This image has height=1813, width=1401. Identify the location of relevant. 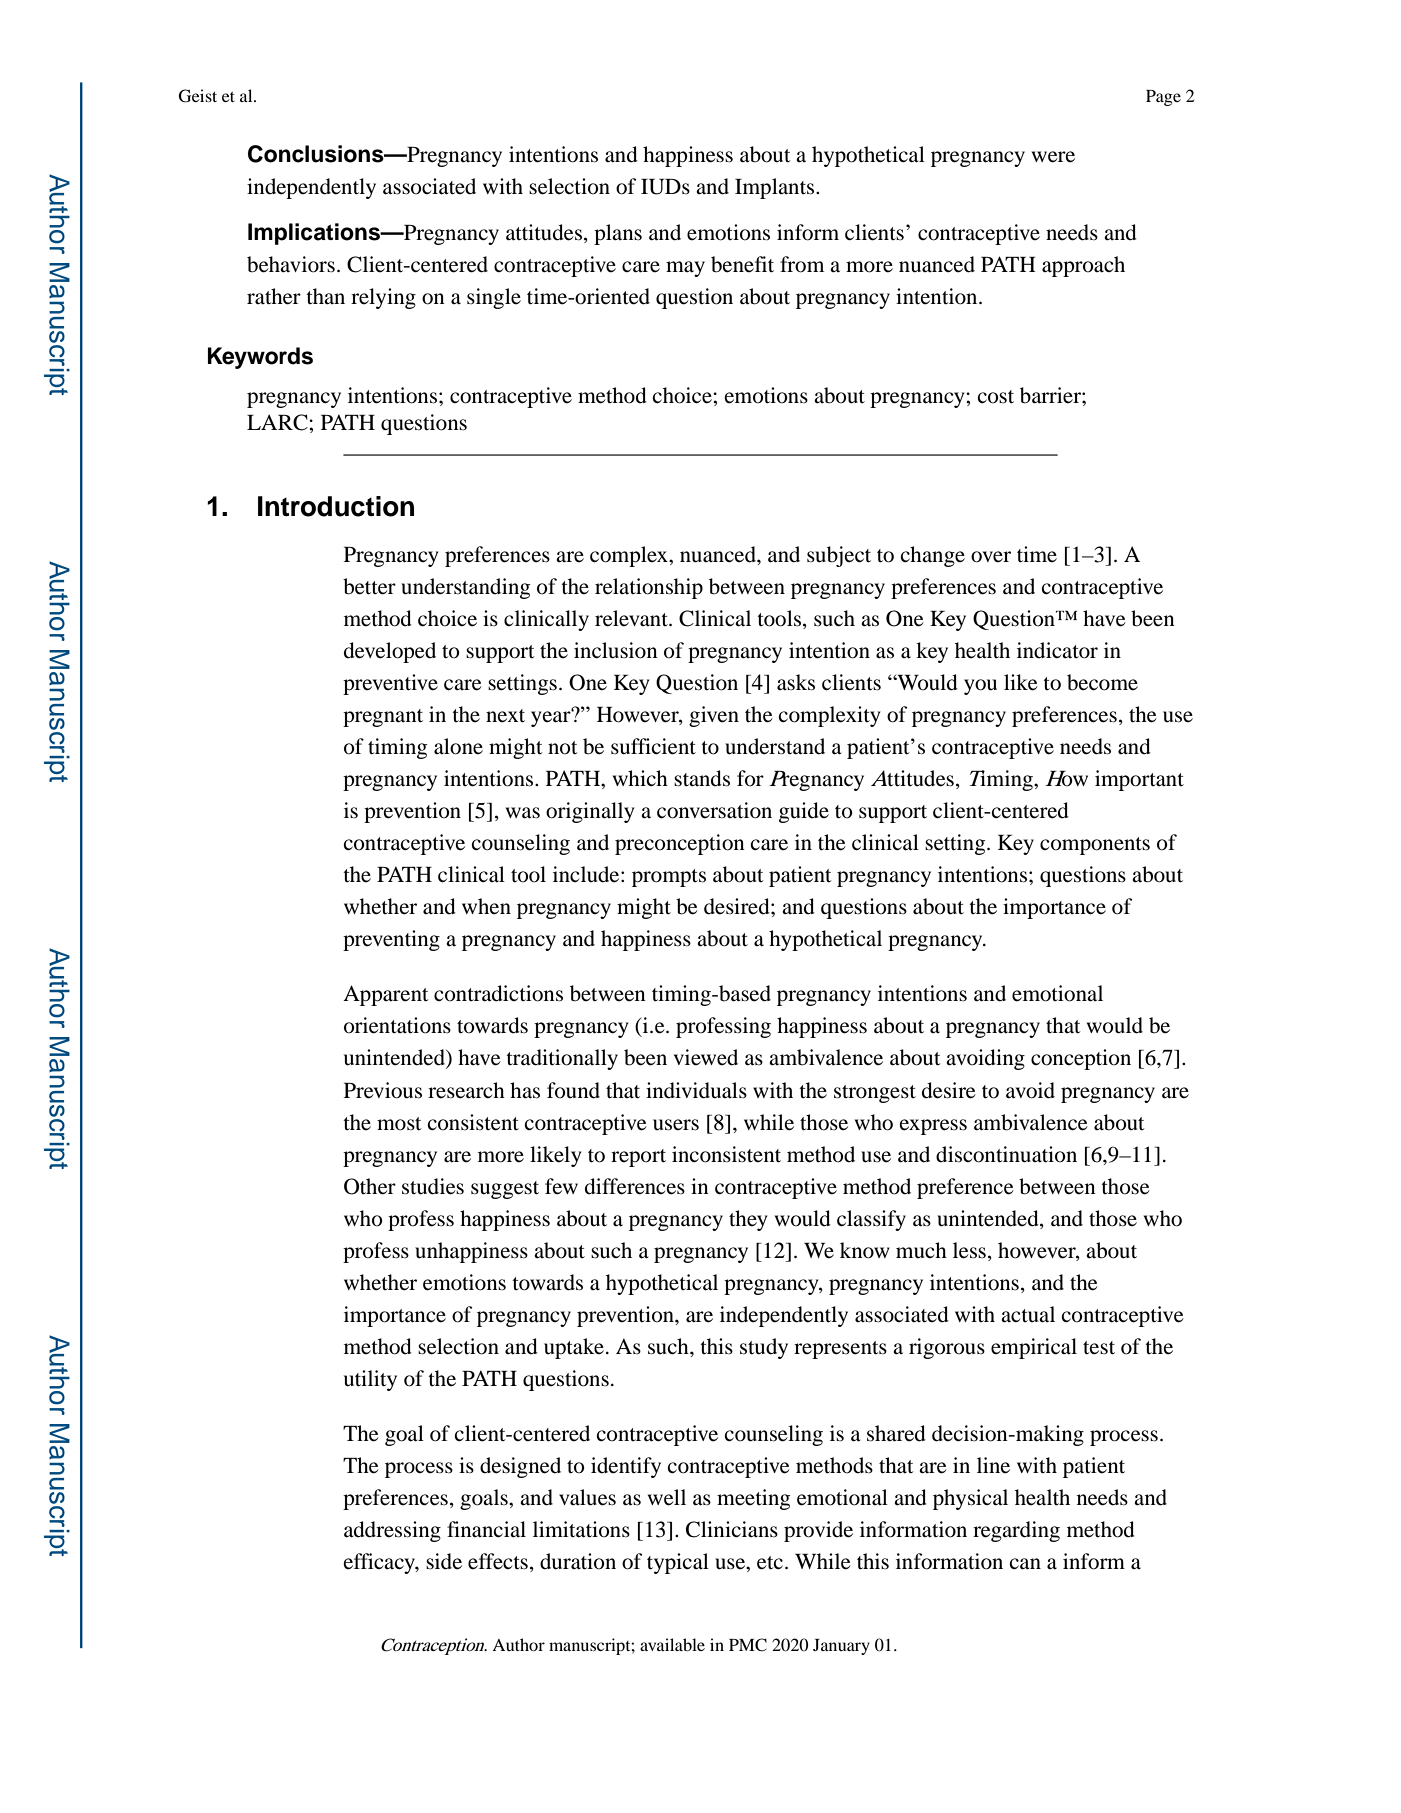
(632, 618).
